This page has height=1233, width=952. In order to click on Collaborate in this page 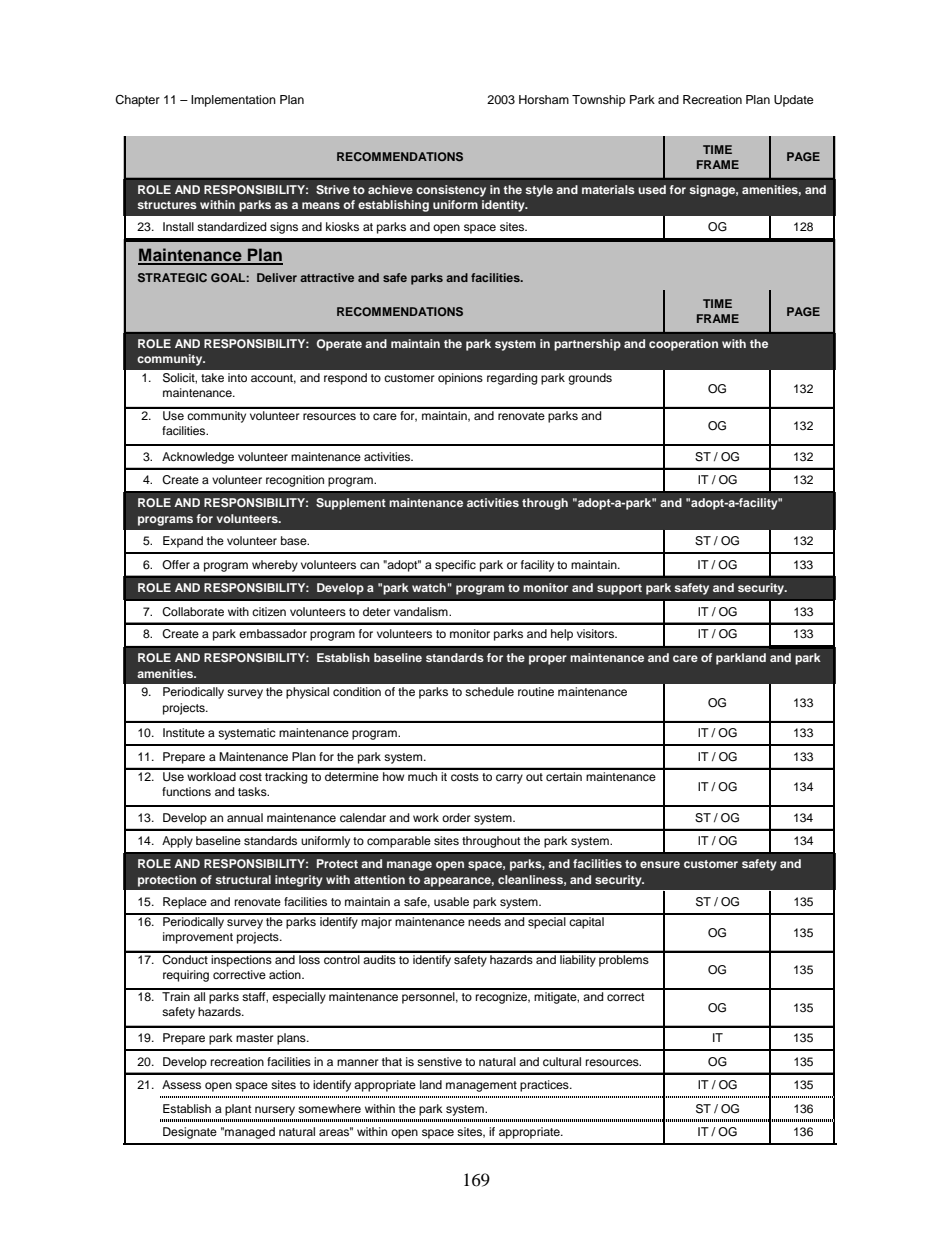, I will do `click(193, 612)`.
